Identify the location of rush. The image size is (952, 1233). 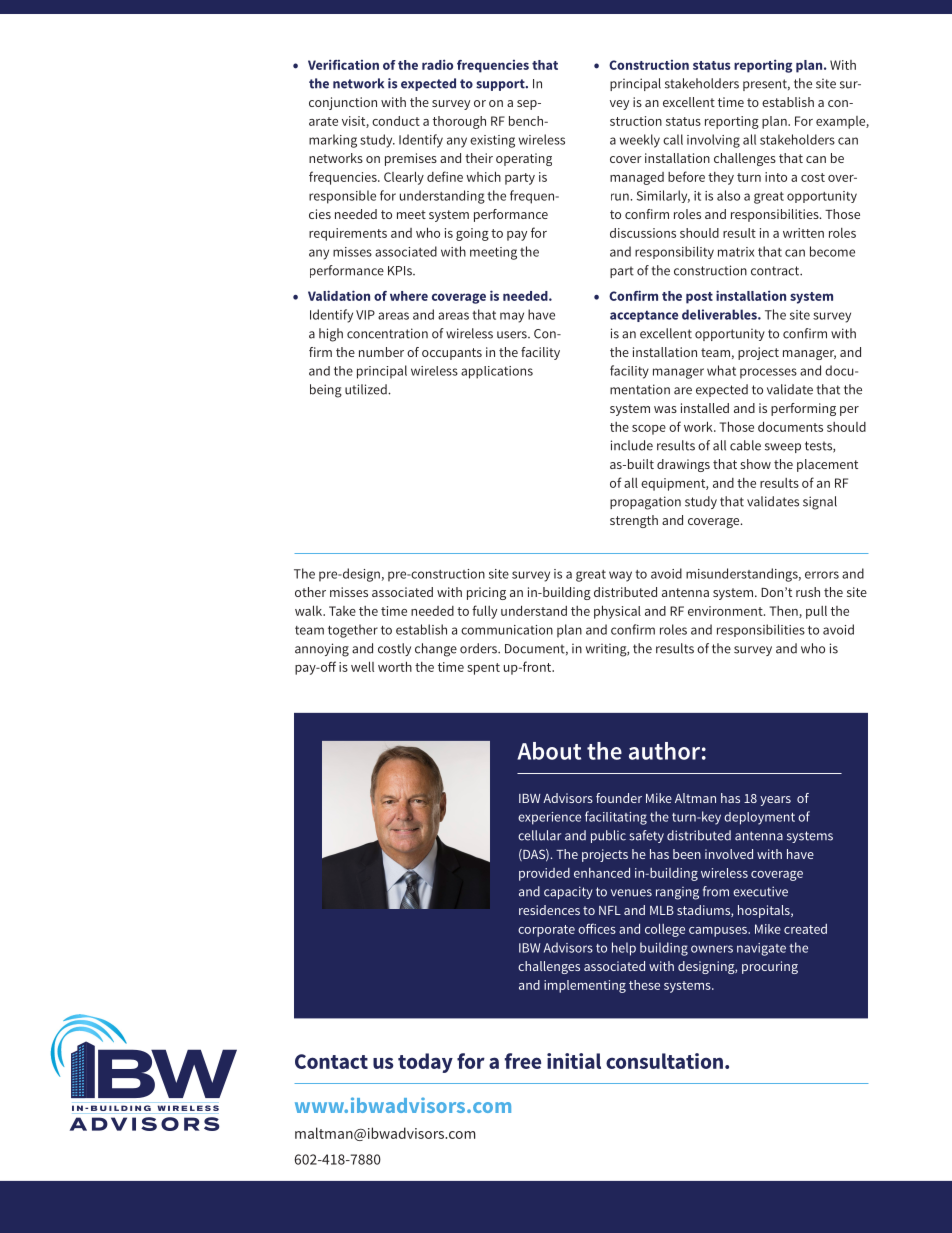
(808, 592).
